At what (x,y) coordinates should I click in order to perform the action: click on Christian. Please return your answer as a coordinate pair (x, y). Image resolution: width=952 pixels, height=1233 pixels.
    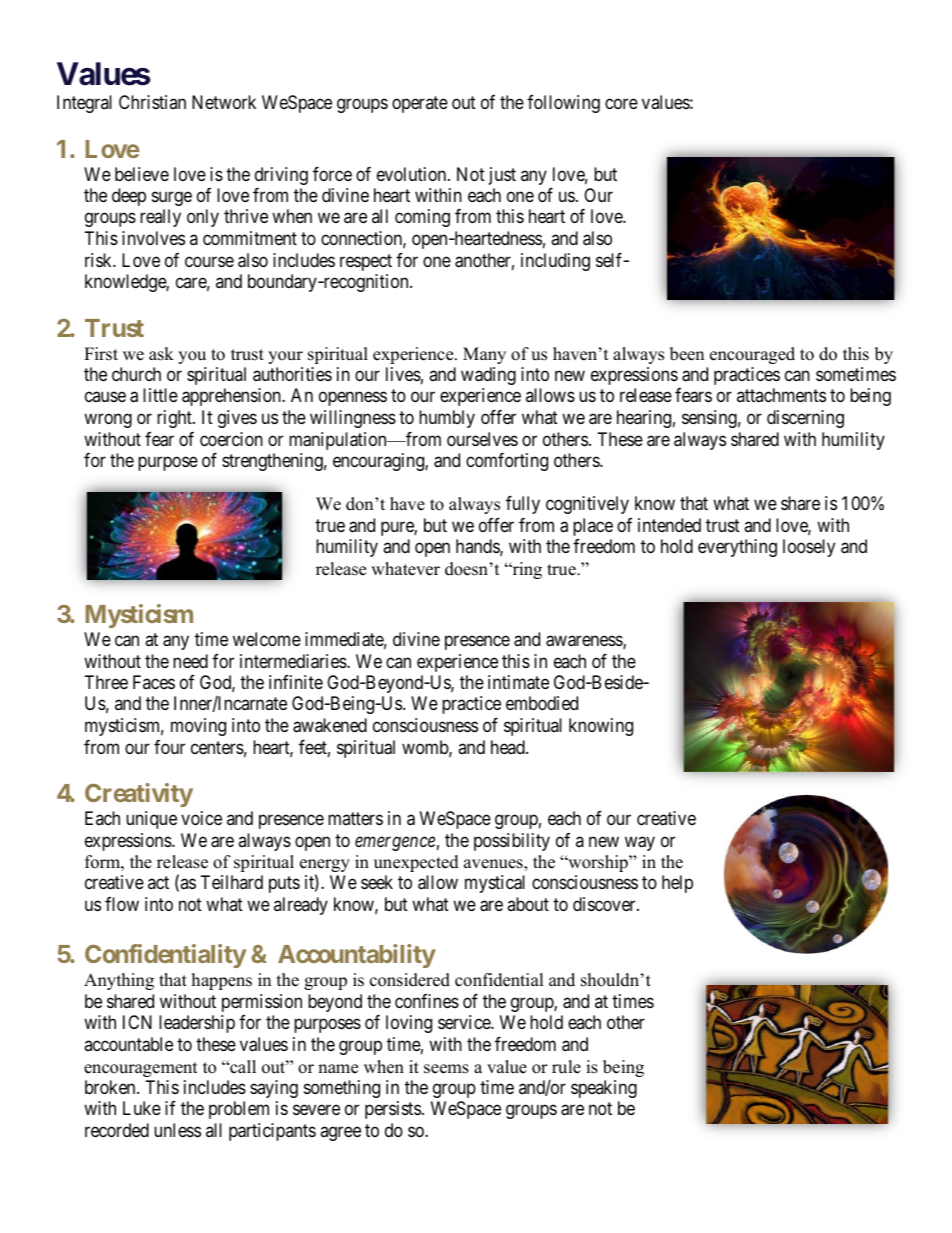
    Looking at the image, I should click on (152, 102).
